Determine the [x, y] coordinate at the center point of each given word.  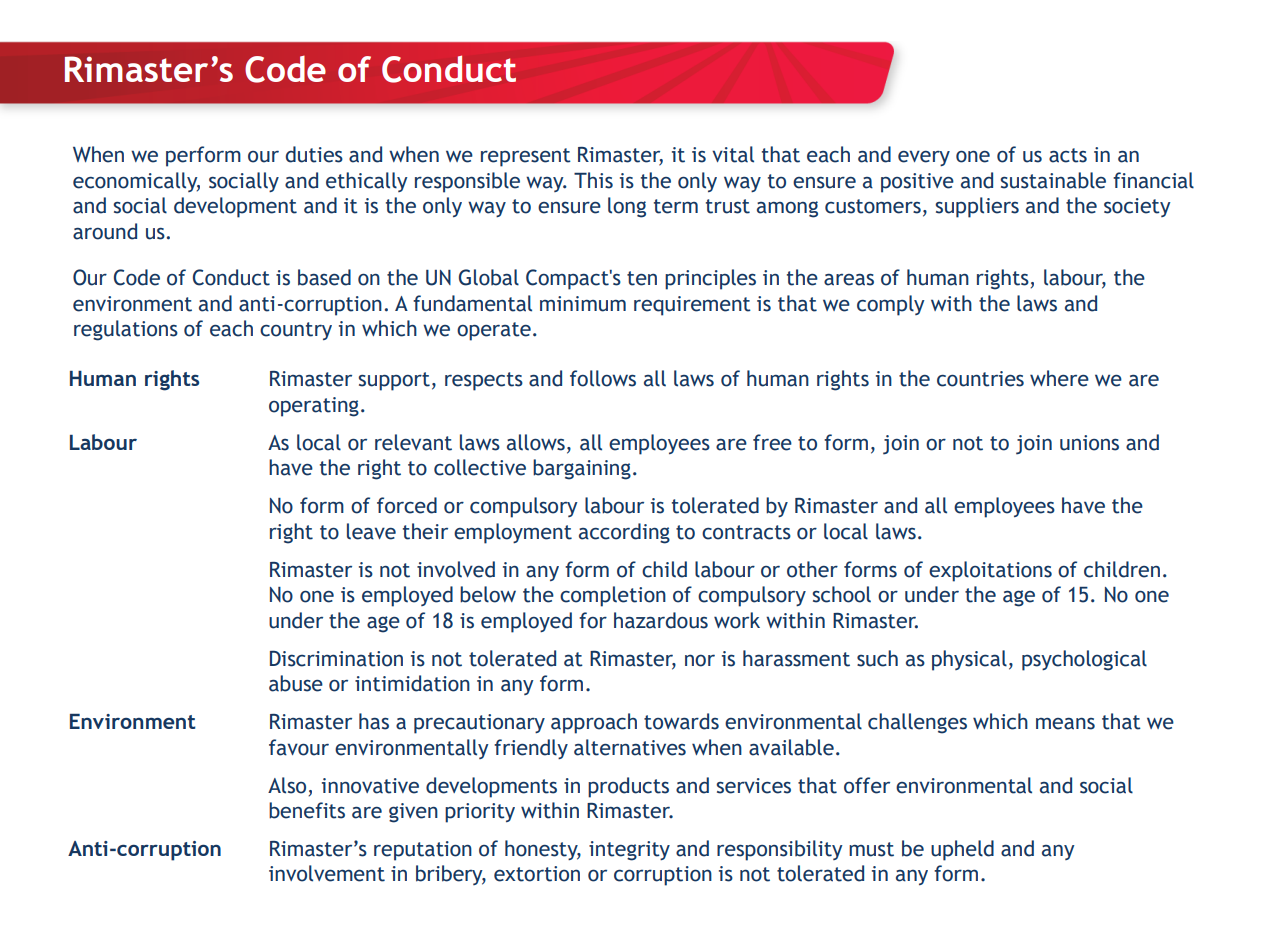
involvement [327, 873]
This [593, 180]
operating [314, 407]
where [1059, 378]
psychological [1084, 660]
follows [603, 378]
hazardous [661, 620]
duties [314, 154]
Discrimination [336, 658]
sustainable [1053, 180]
